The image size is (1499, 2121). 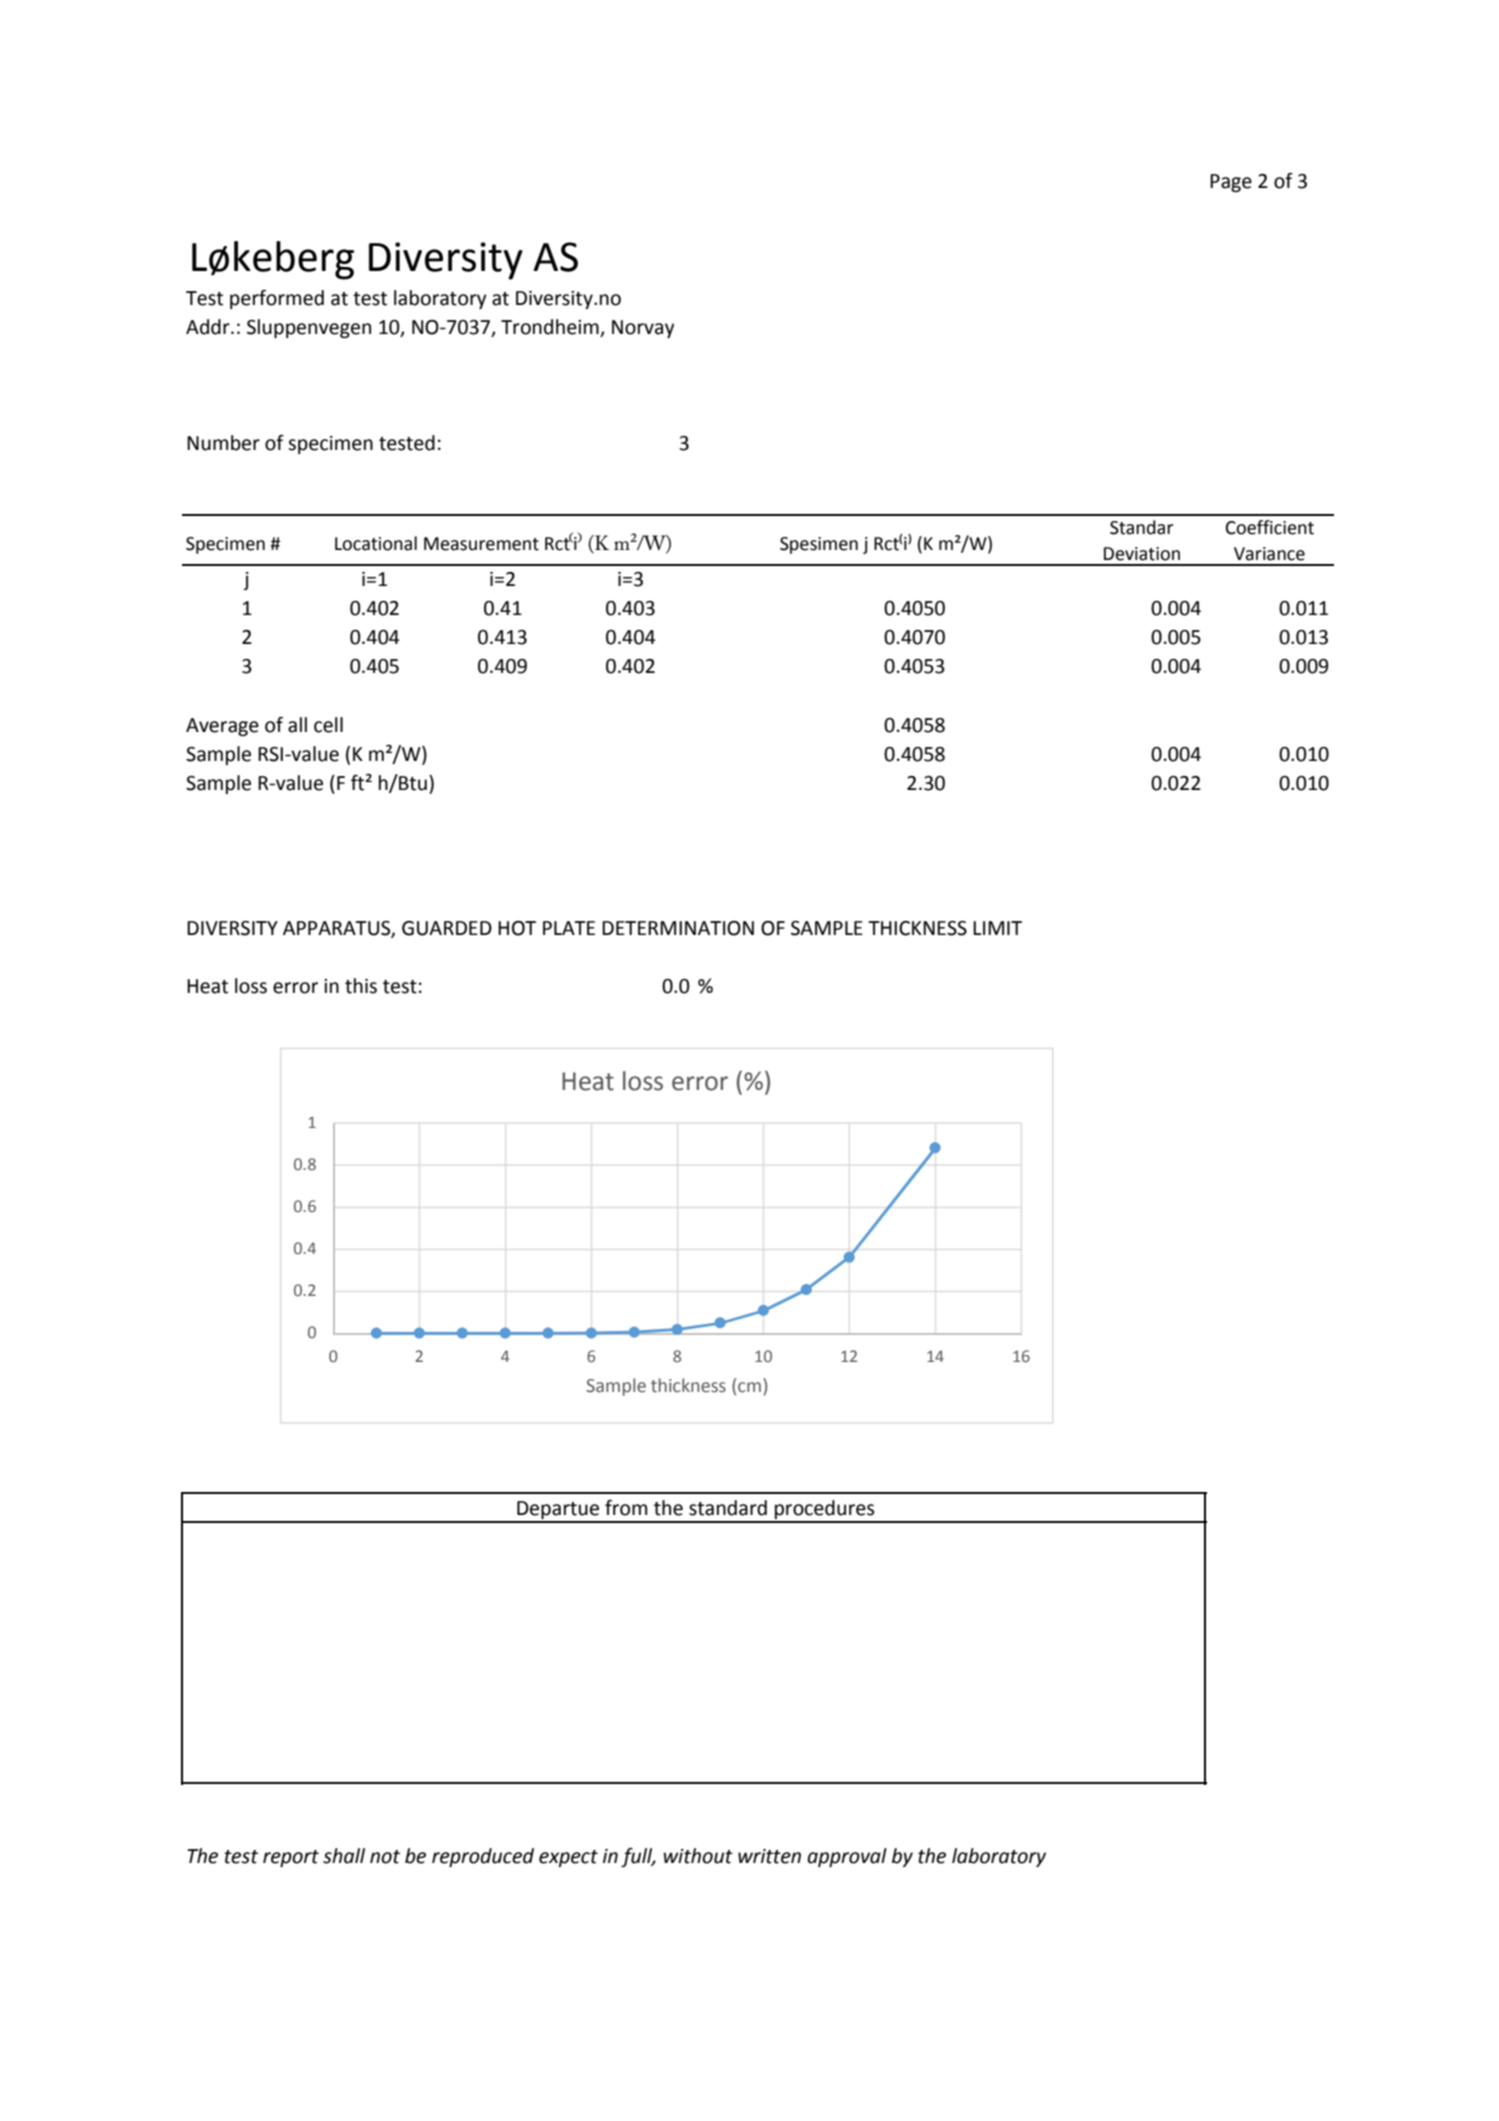 I want to click on this, so click(x=361, y=986).
